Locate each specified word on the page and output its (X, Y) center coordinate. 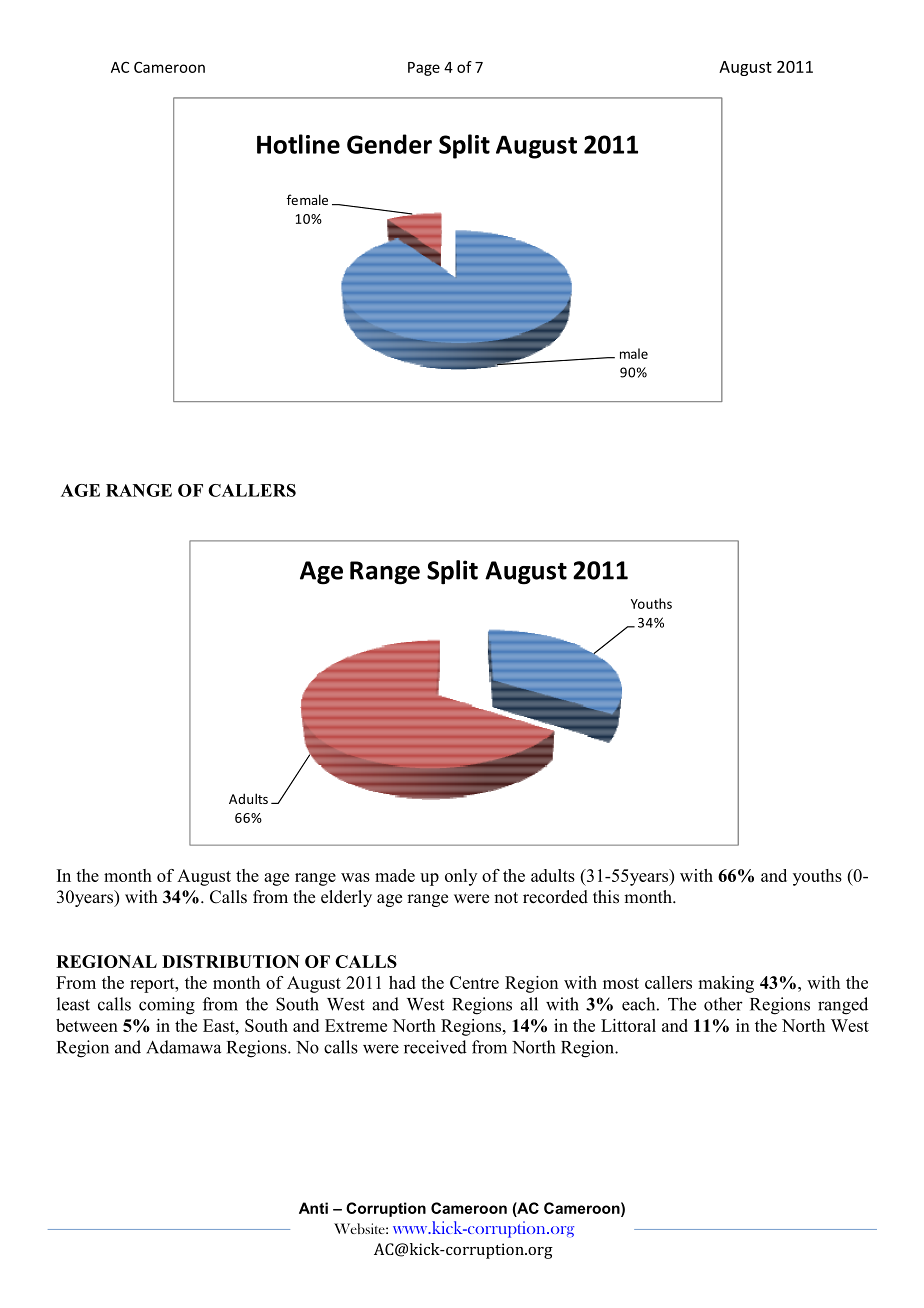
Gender (389, 144)
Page (424, 69)
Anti (313, 1208)
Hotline (298, 144)
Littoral (628, 1025)
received (435, 1047)
